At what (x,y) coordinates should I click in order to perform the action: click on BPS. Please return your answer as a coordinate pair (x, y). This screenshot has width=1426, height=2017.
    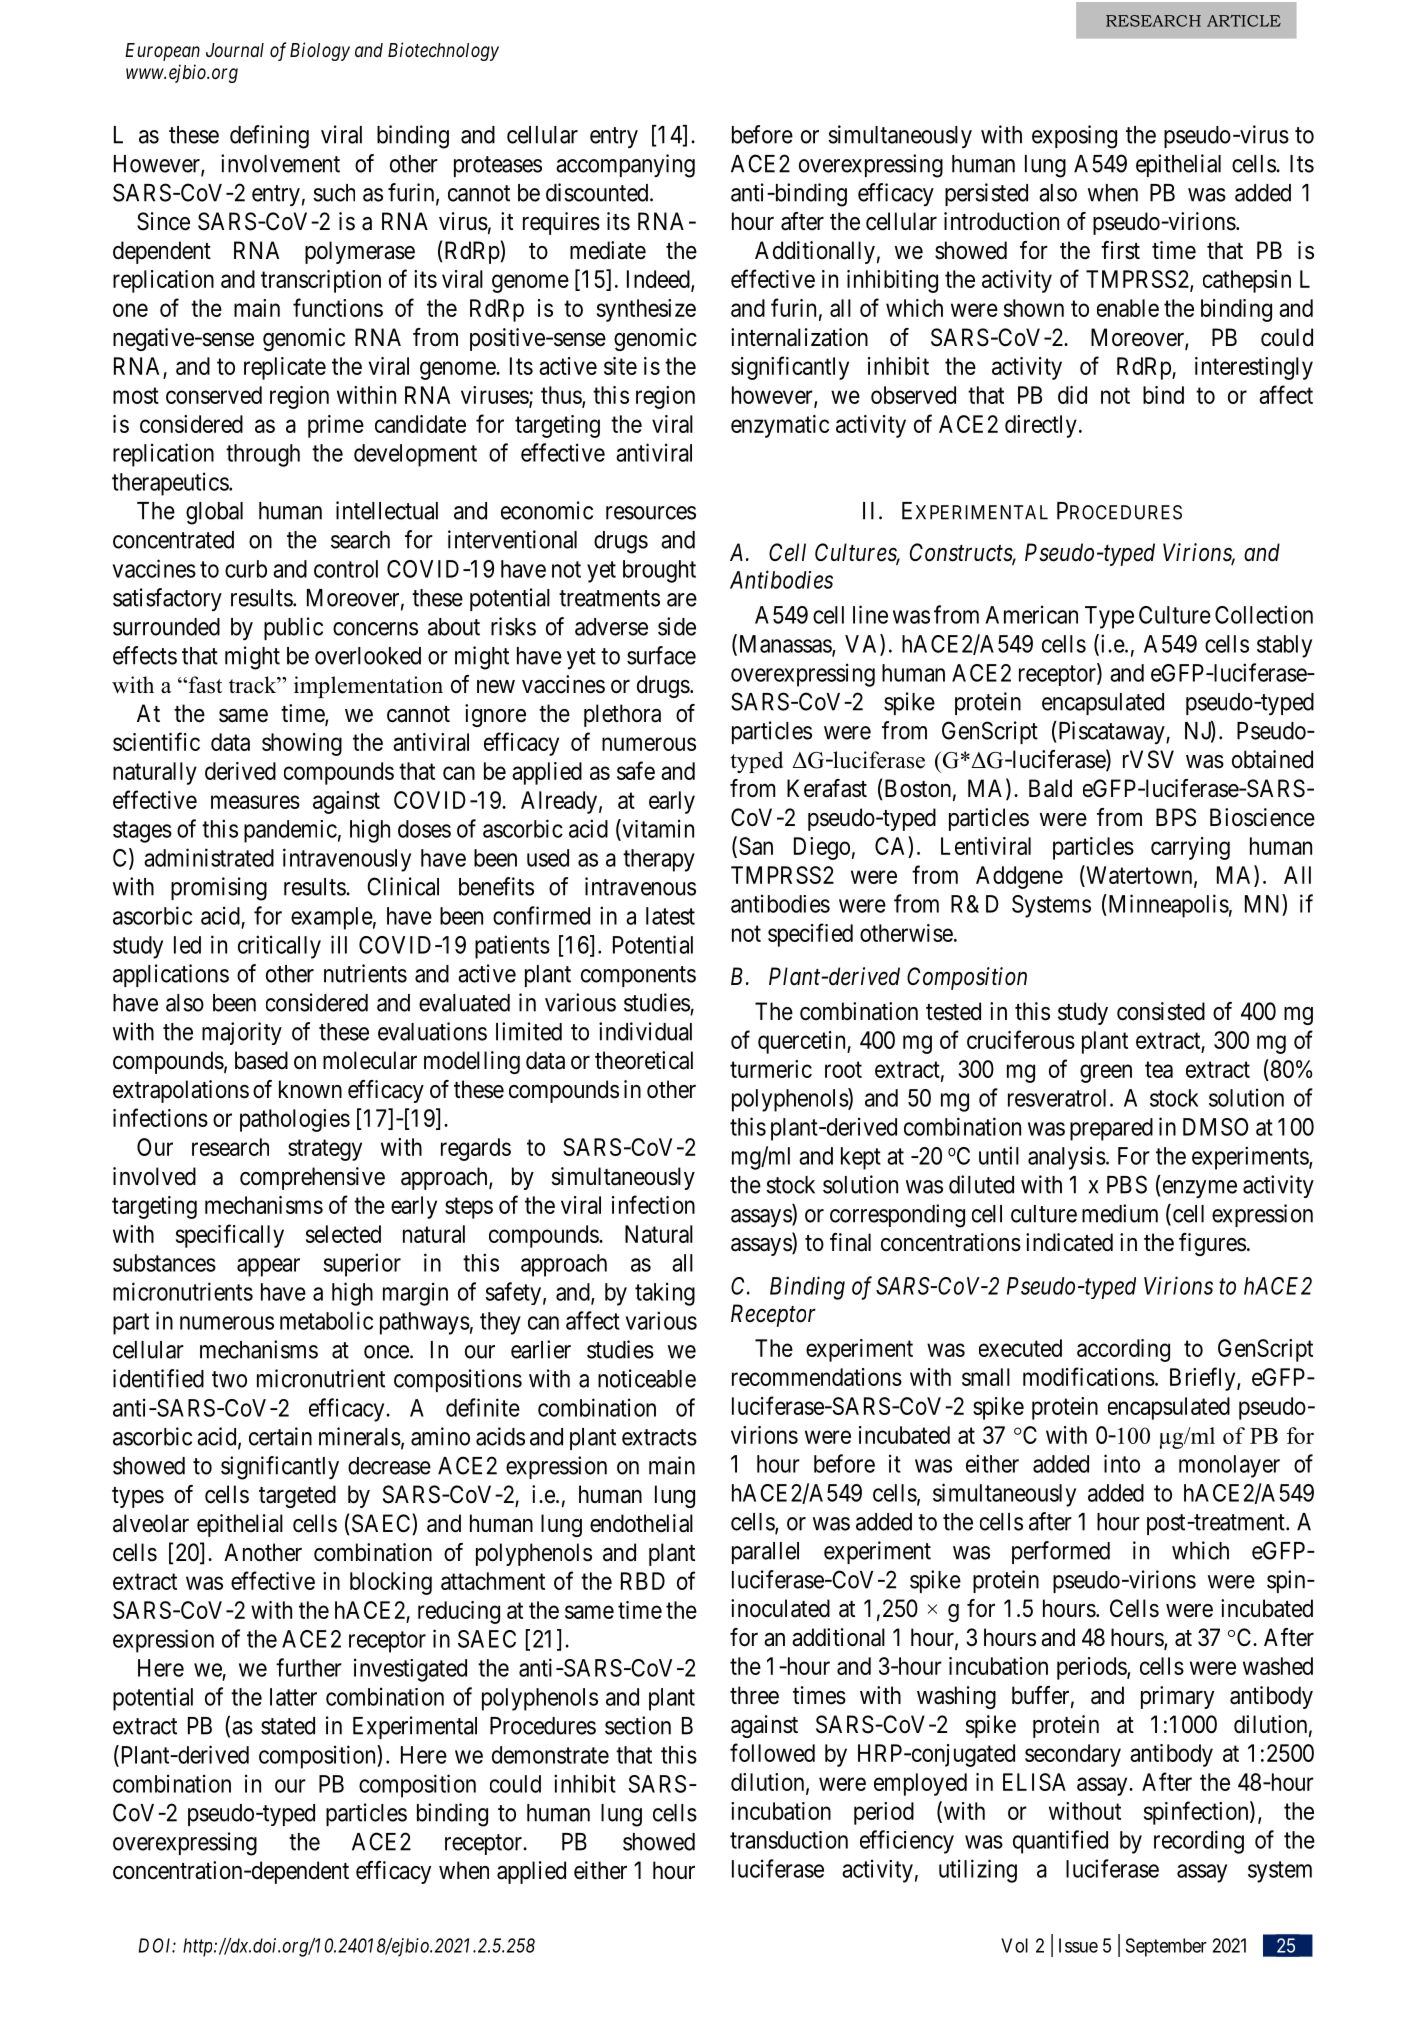
    Looking at the image, I should click on (1176, 817).
